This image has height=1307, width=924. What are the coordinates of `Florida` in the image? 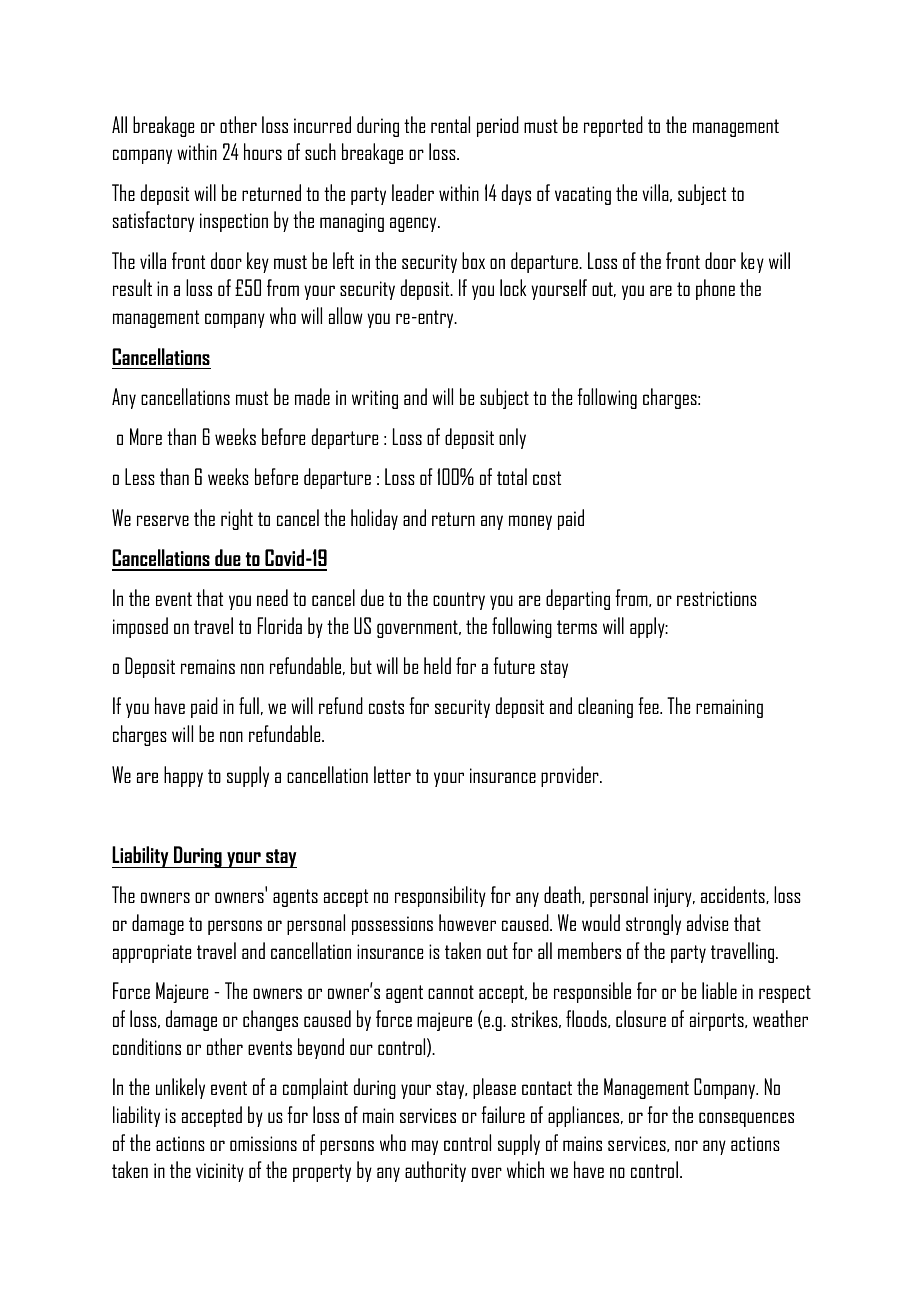 It's located at (280, 625).
